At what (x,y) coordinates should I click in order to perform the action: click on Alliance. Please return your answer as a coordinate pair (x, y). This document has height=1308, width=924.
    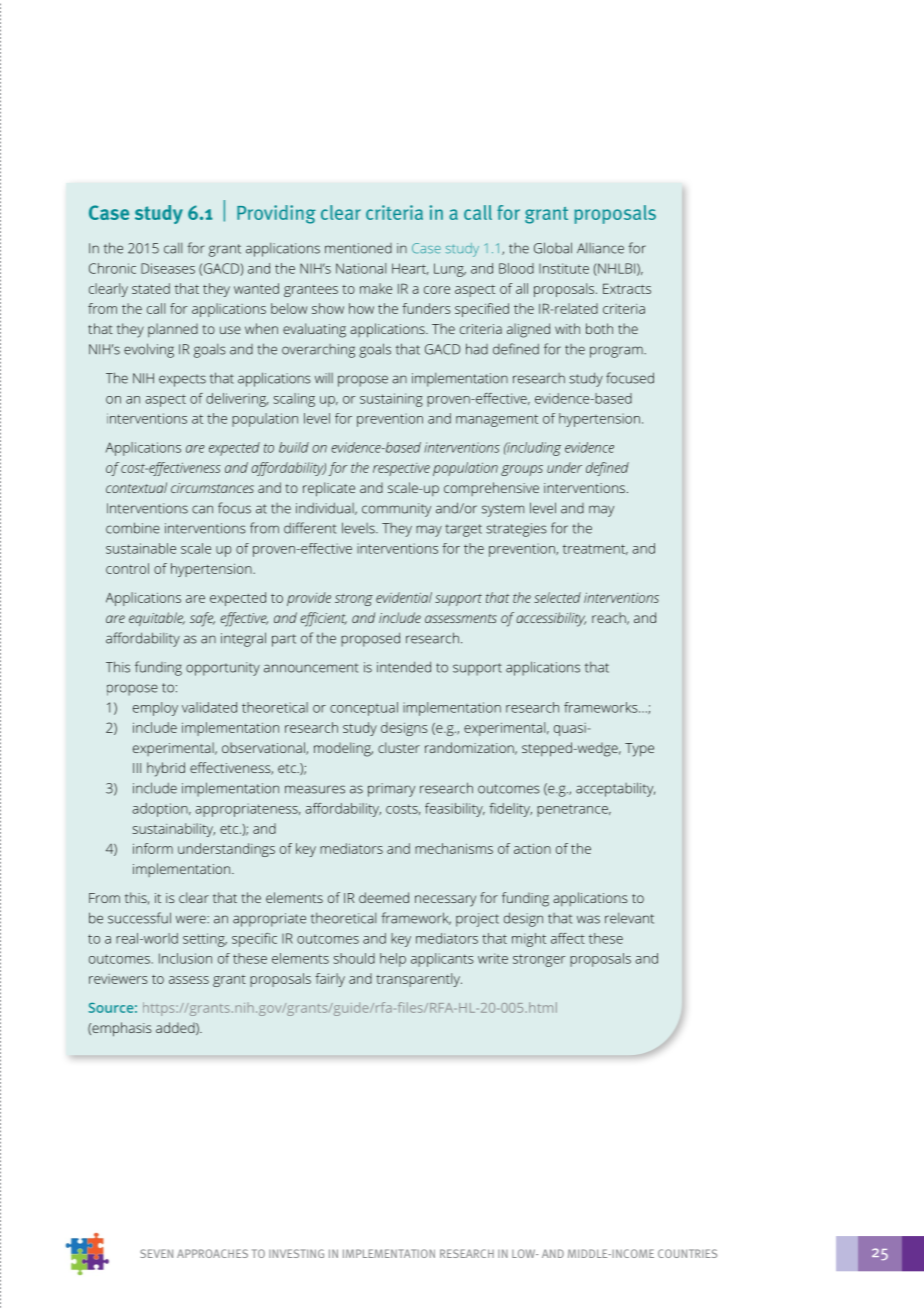
    Looking at the image, I should click on (600, 248).
